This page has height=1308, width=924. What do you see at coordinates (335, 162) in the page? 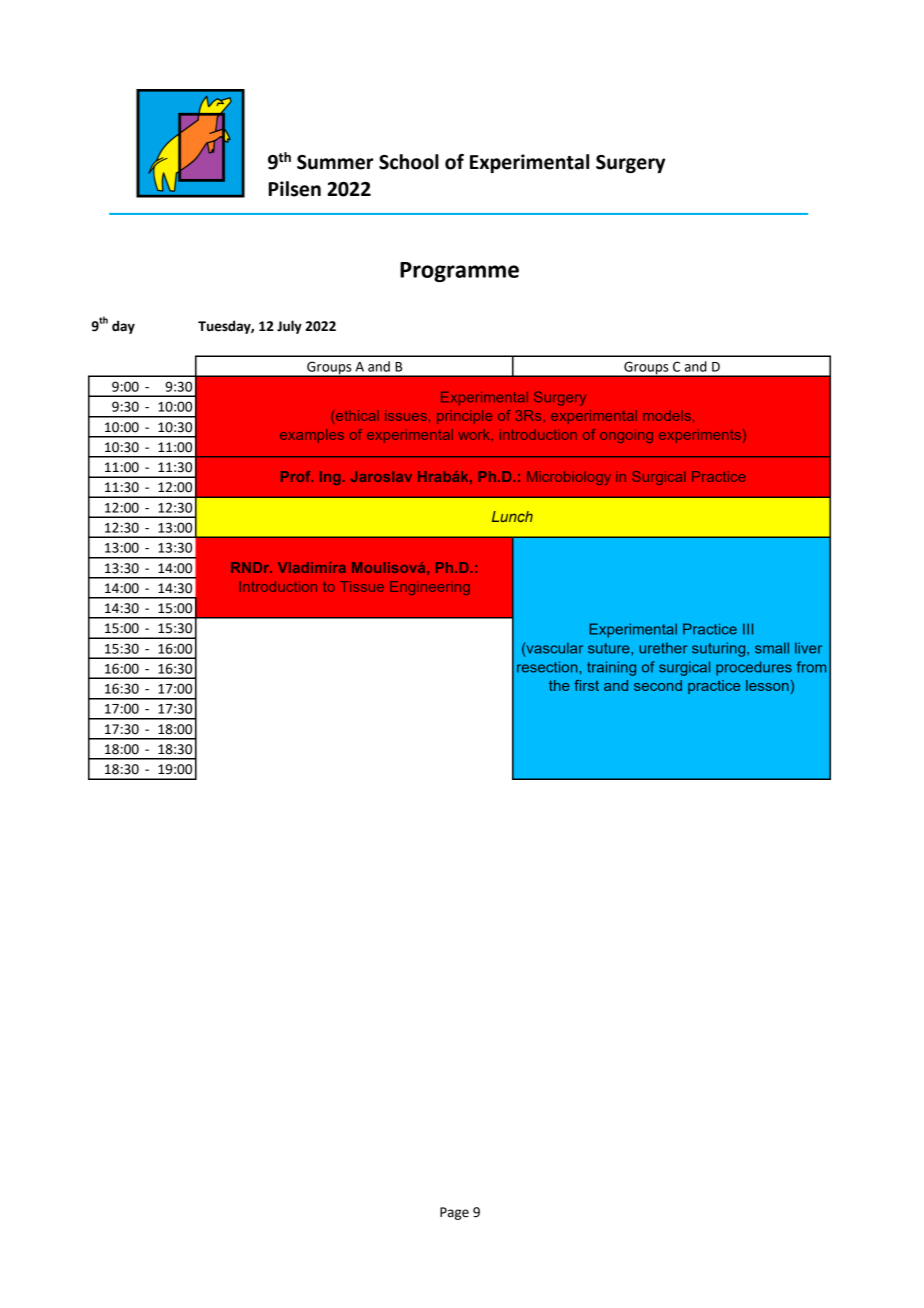
I see `Summer` at bounding box center [335, 162].
